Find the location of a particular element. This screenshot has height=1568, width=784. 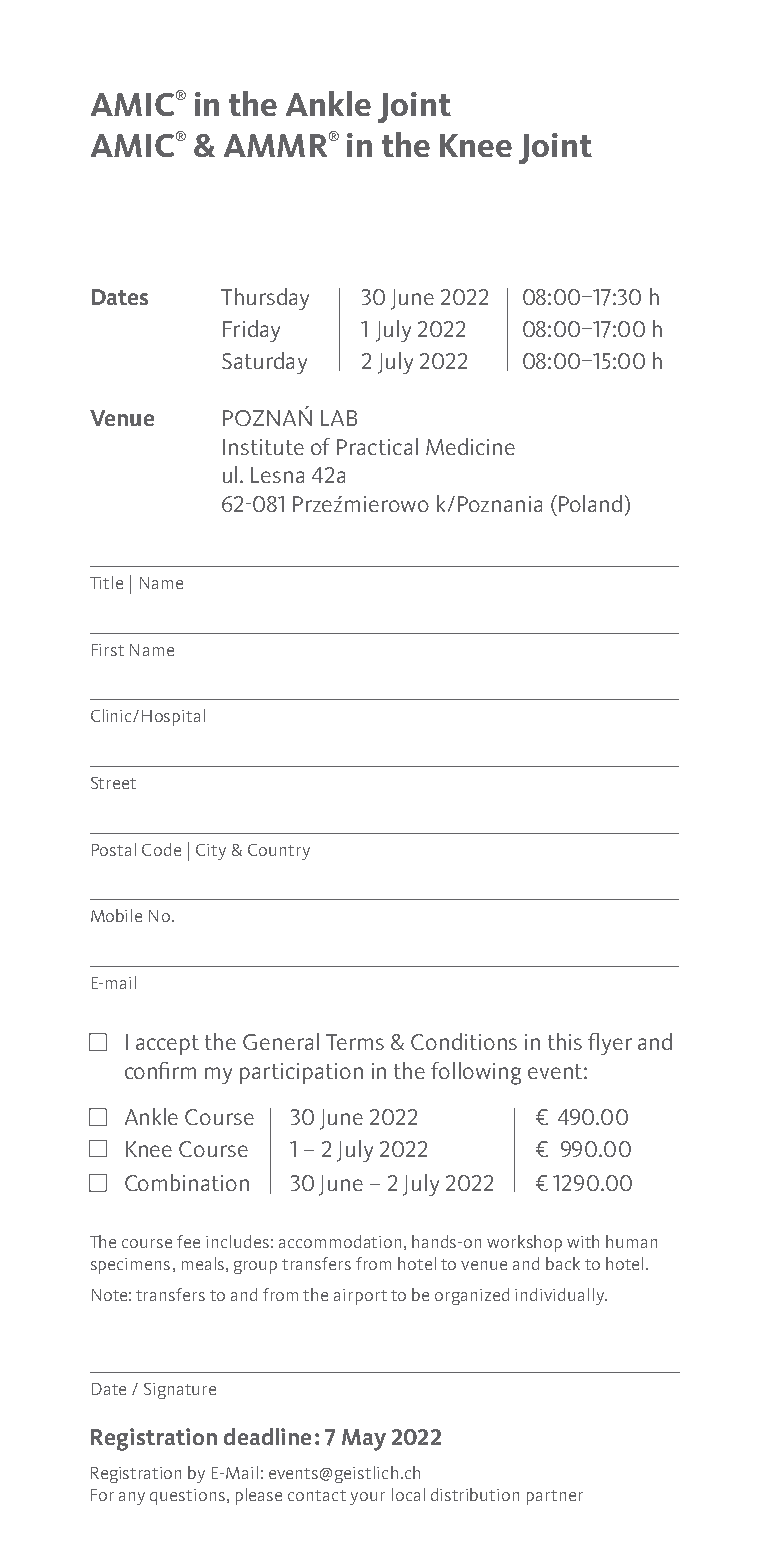

May is located at coordinates (364, 1440).
